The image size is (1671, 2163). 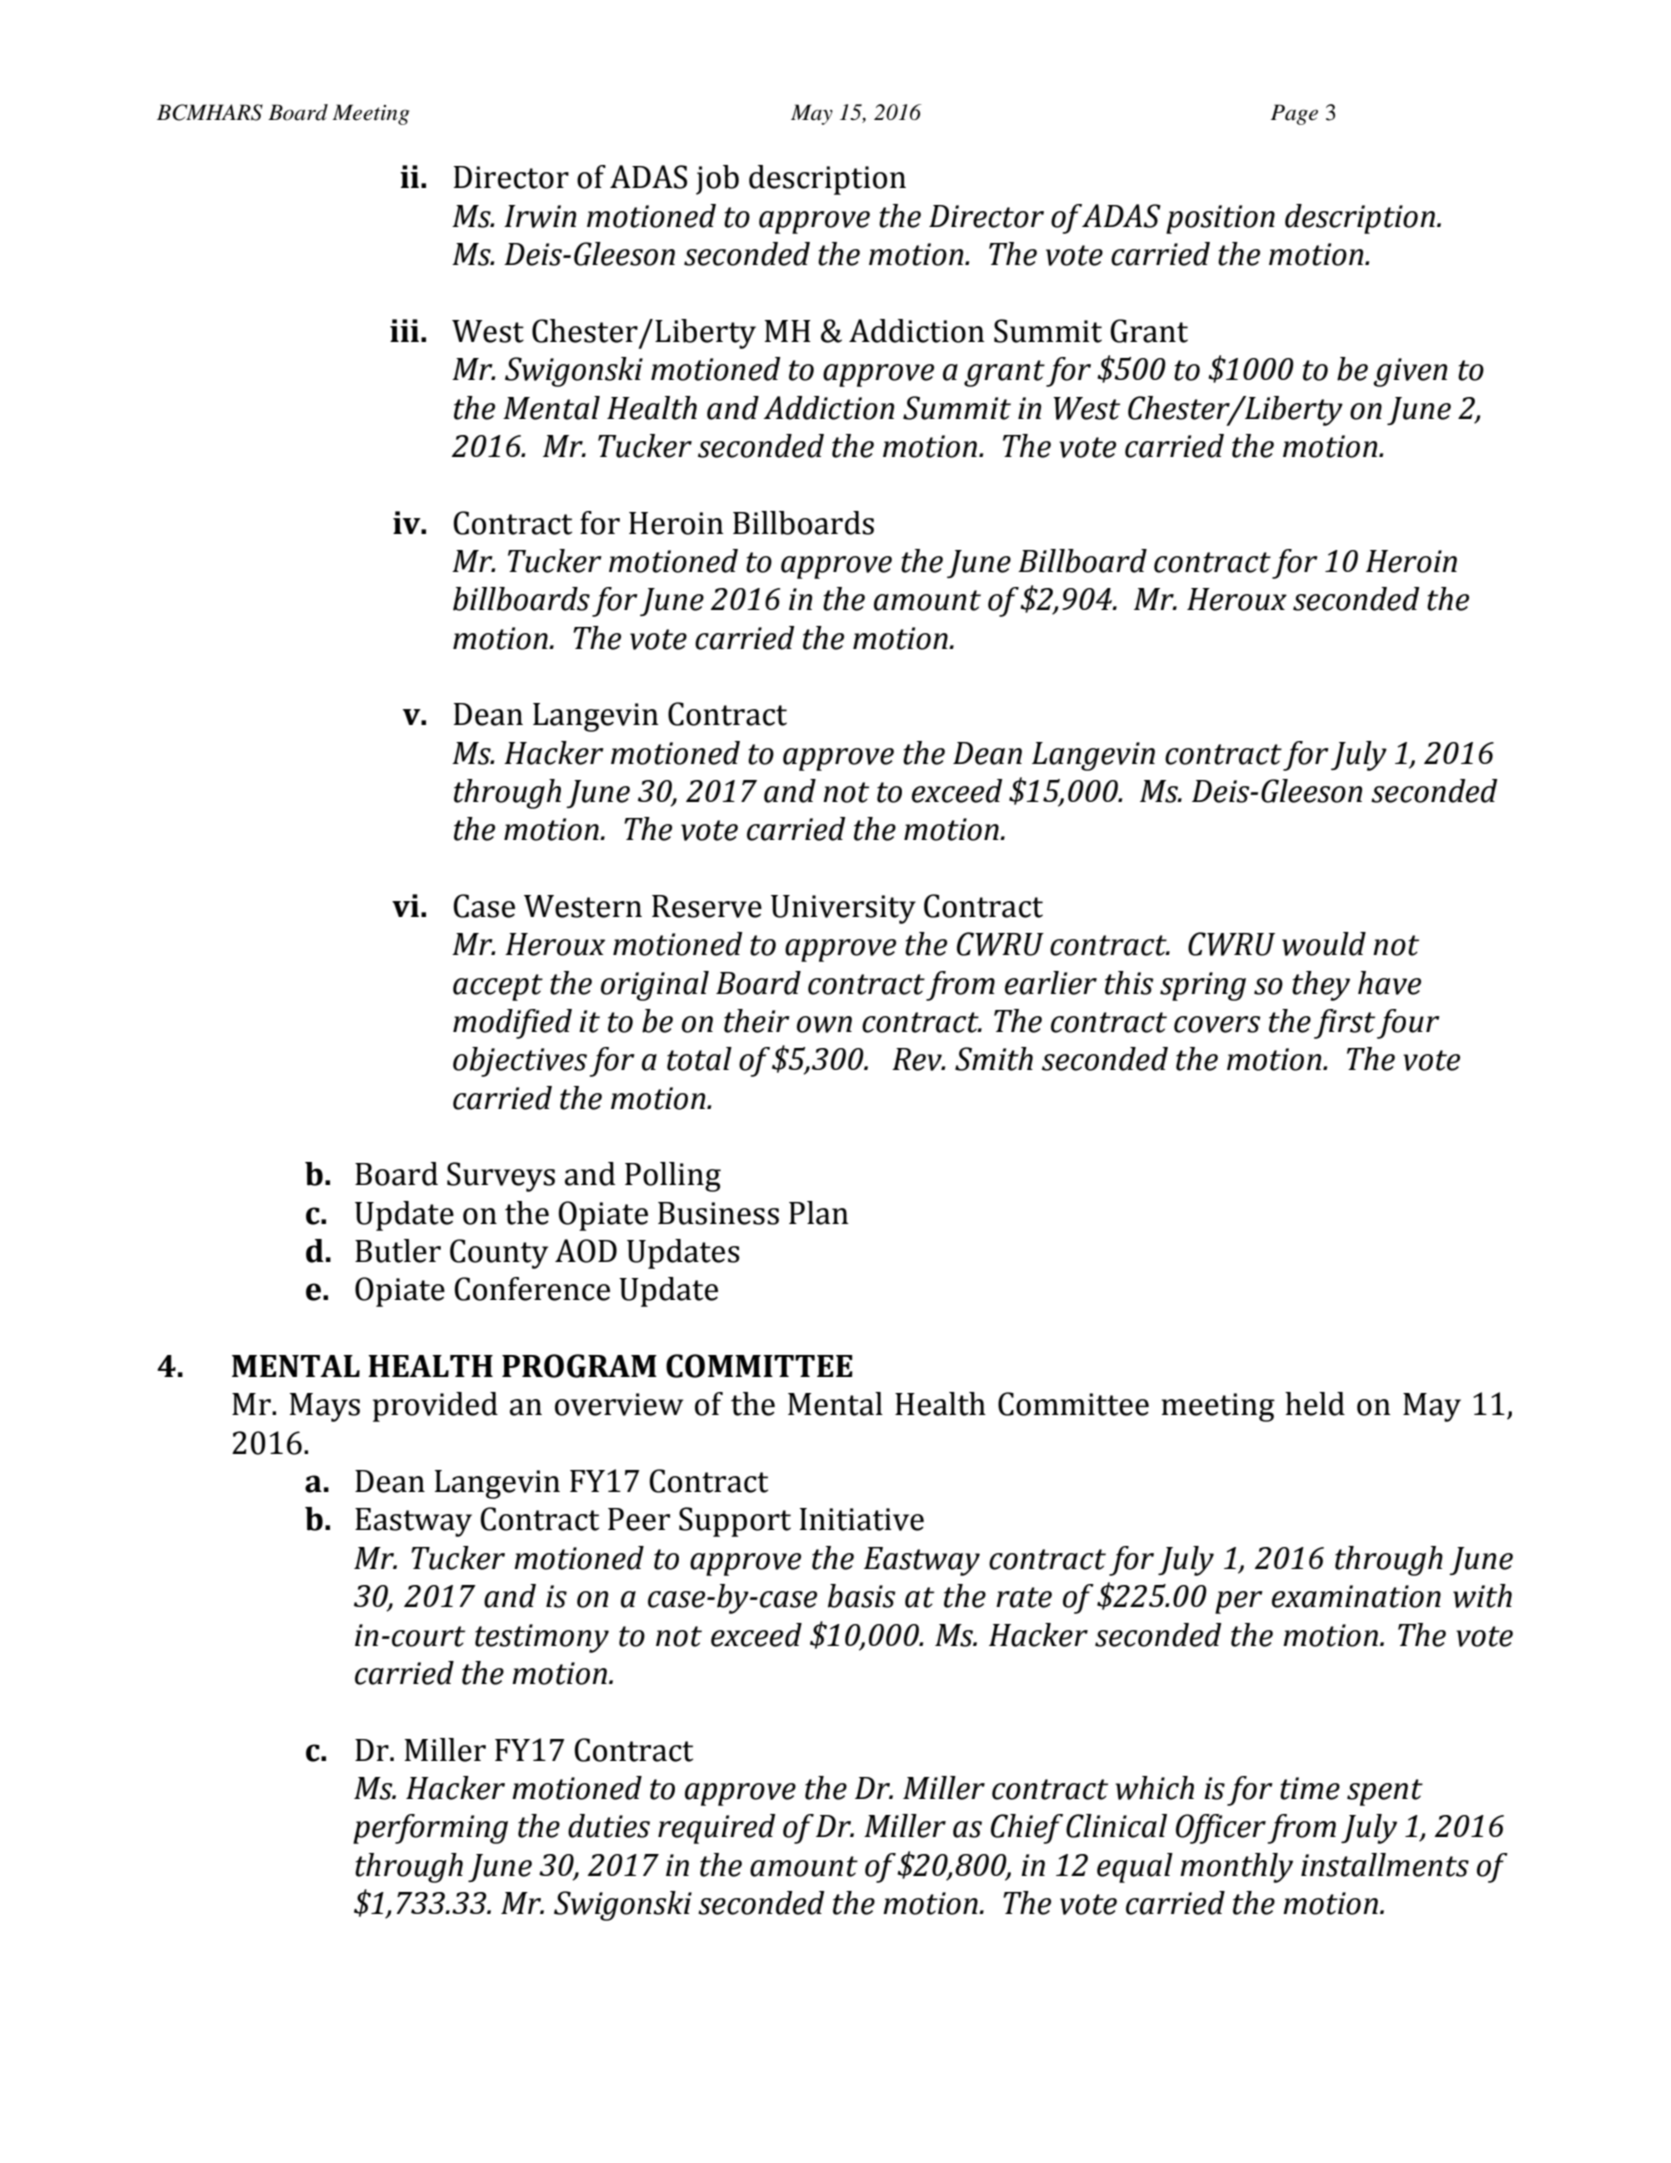 I want to click on accept, so click(x=498, y=987).
